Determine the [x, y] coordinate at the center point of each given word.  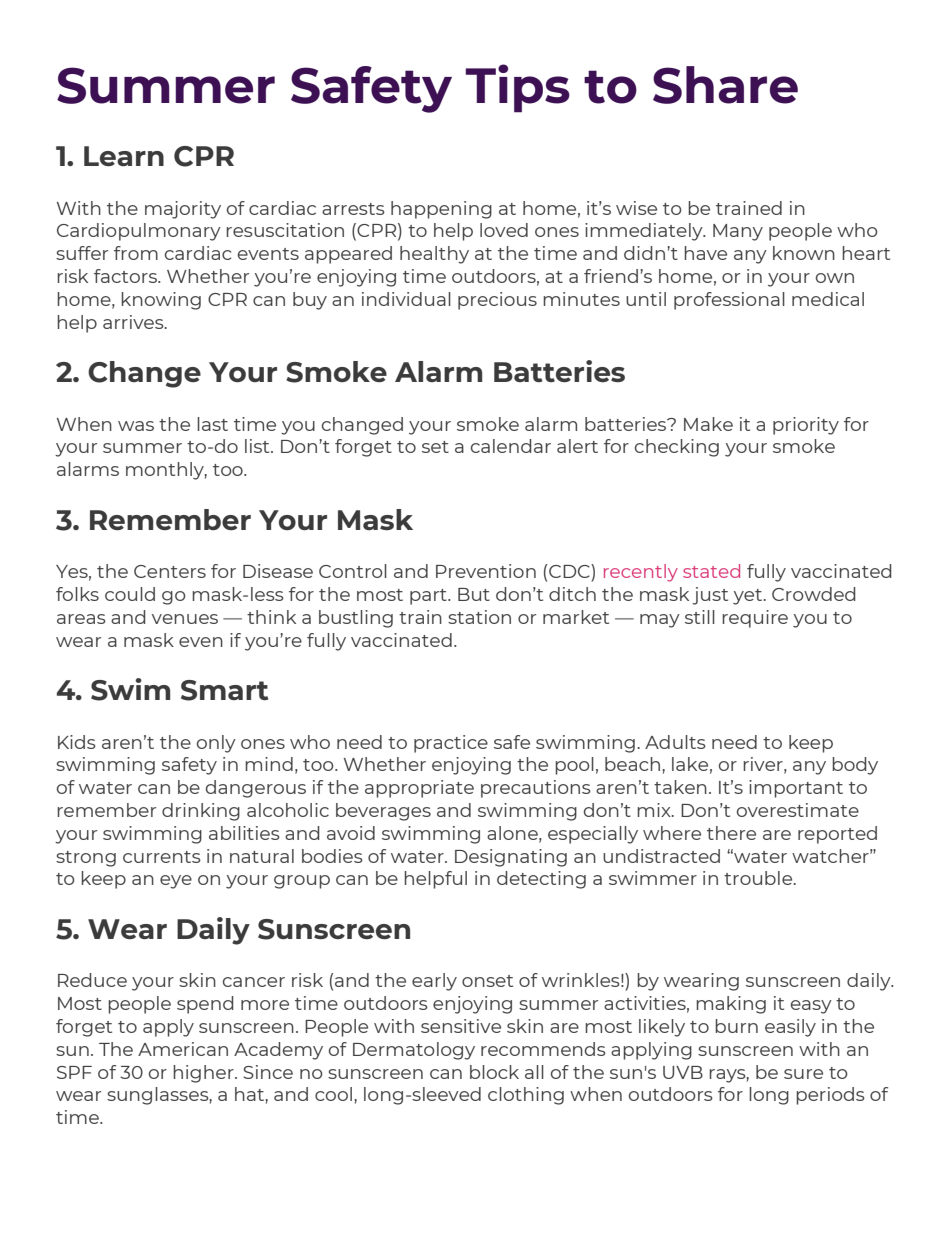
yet [749, 597]
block [494, 1072]
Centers [170, 571]
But [474, 594]
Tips [517, 88]
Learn [124, 156]
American [183, 1049]
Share [725, 85]
